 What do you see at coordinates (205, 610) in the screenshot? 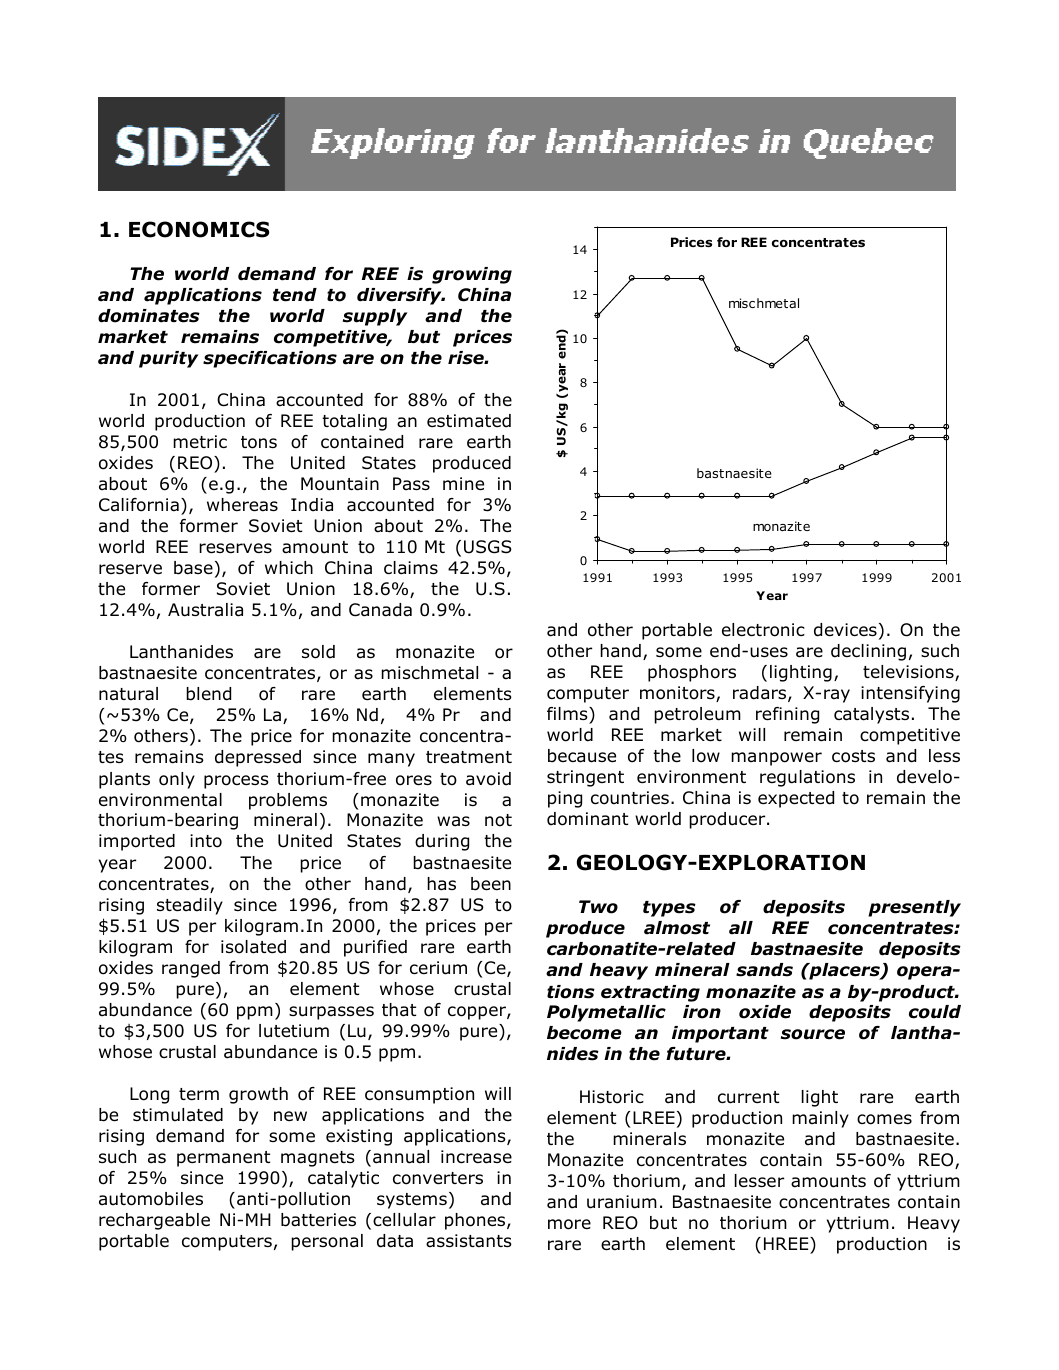
I see `Australia` at bounding box center [205, 610].
